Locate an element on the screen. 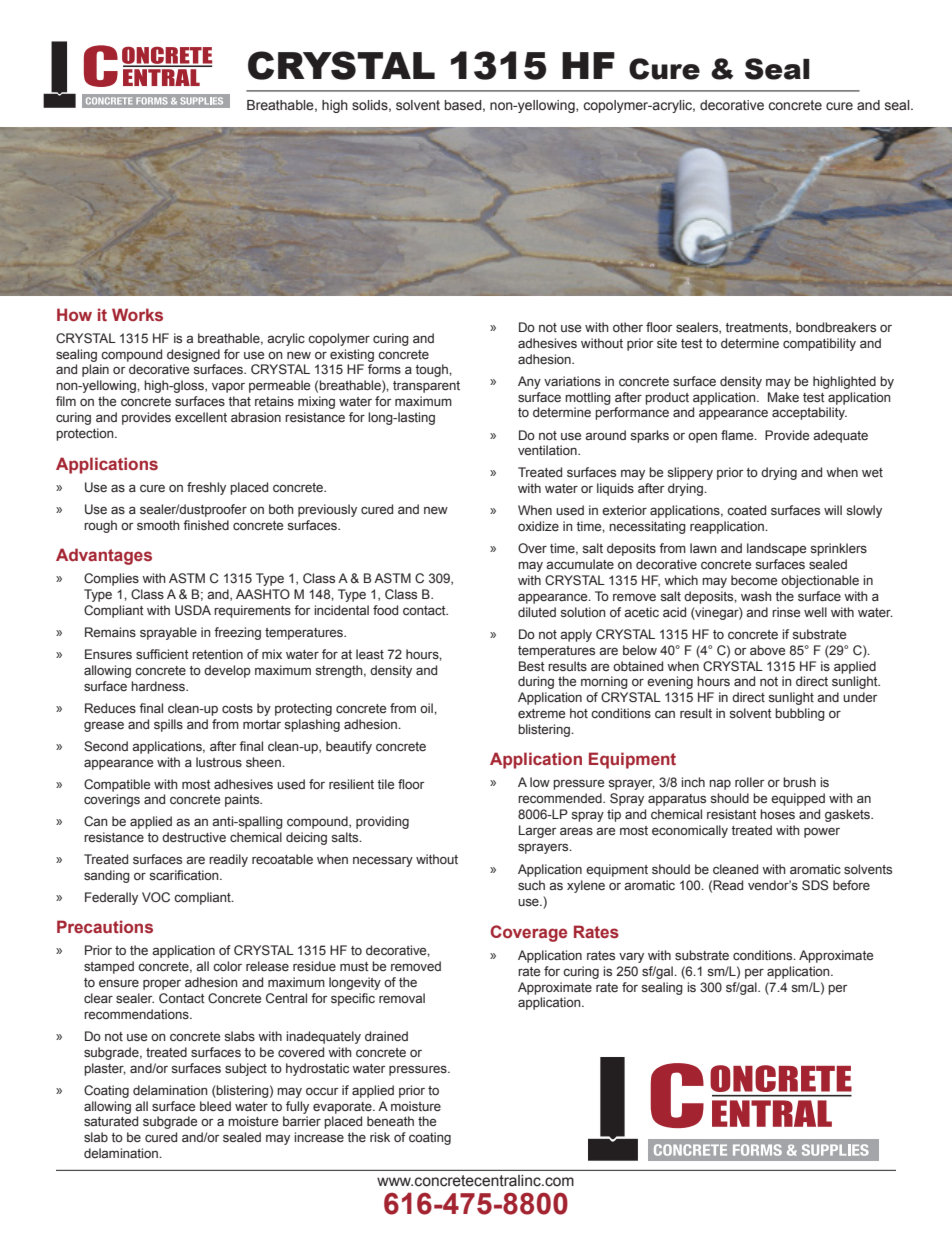 This screenshot has height=1233, width=952. oil is located at coordinates (427, 708).
